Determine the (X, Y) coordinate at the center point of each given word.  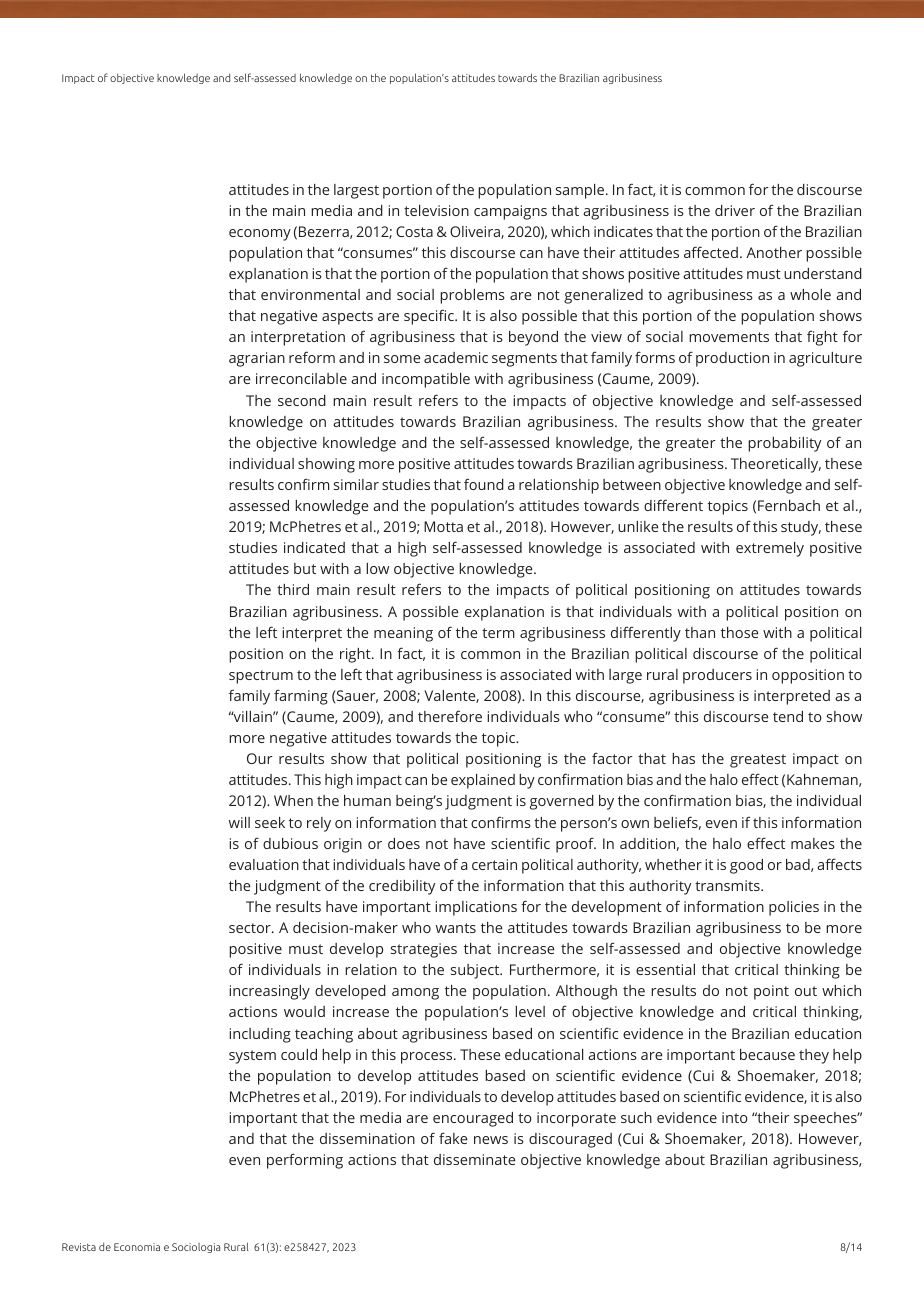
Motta (443, 526)
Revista (79, 1247)
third (293, 589)
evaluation (264, 864)
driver (735, 210)
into (735, 1117)
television (436, 210)
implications (476, 908)
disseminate (474, 1159)
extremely (770, 549)
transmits (728, 885)
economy (260, 235)
